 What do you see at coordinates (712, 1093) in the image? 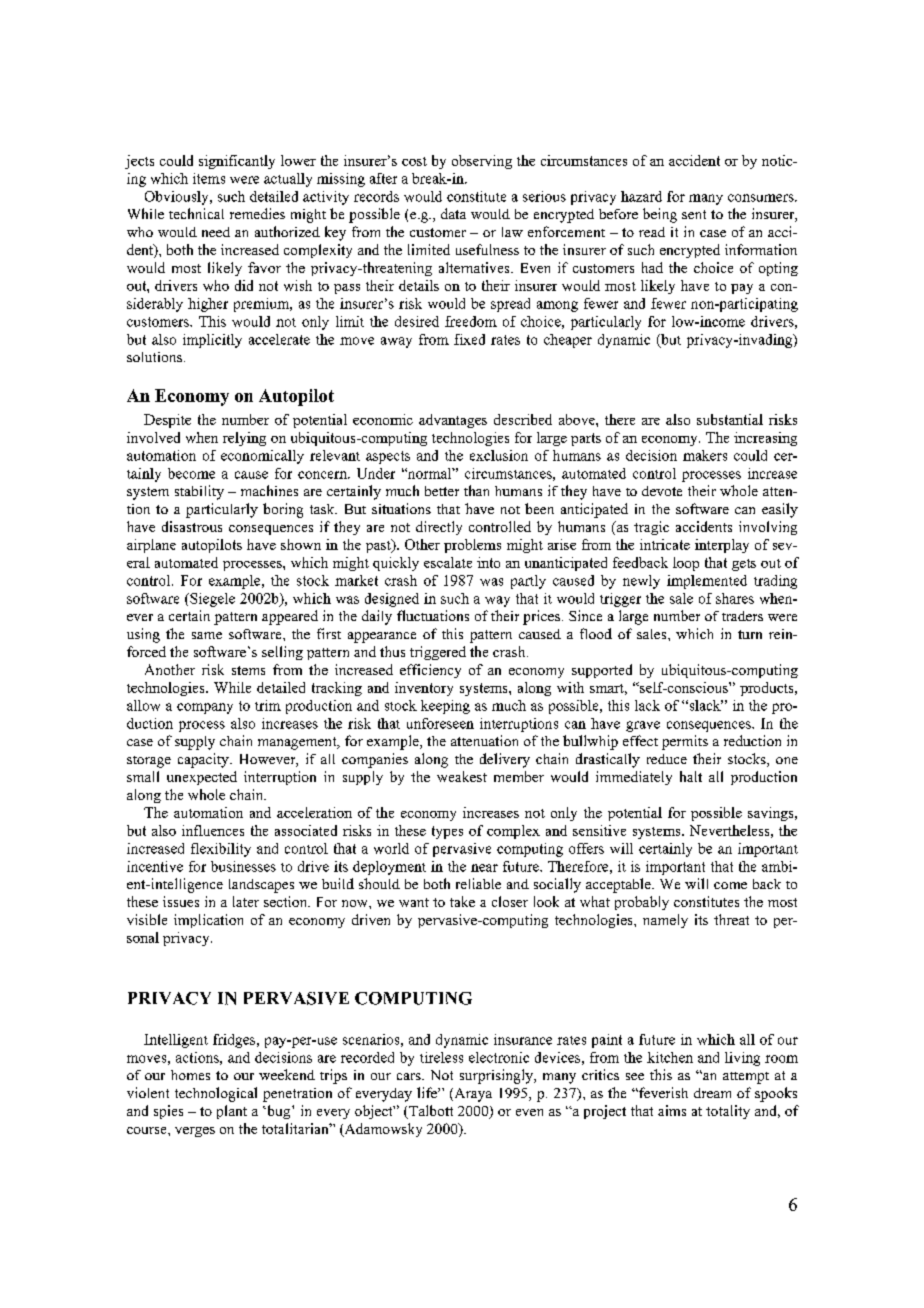
I see `dream` at bounding box center [712, 1093].
